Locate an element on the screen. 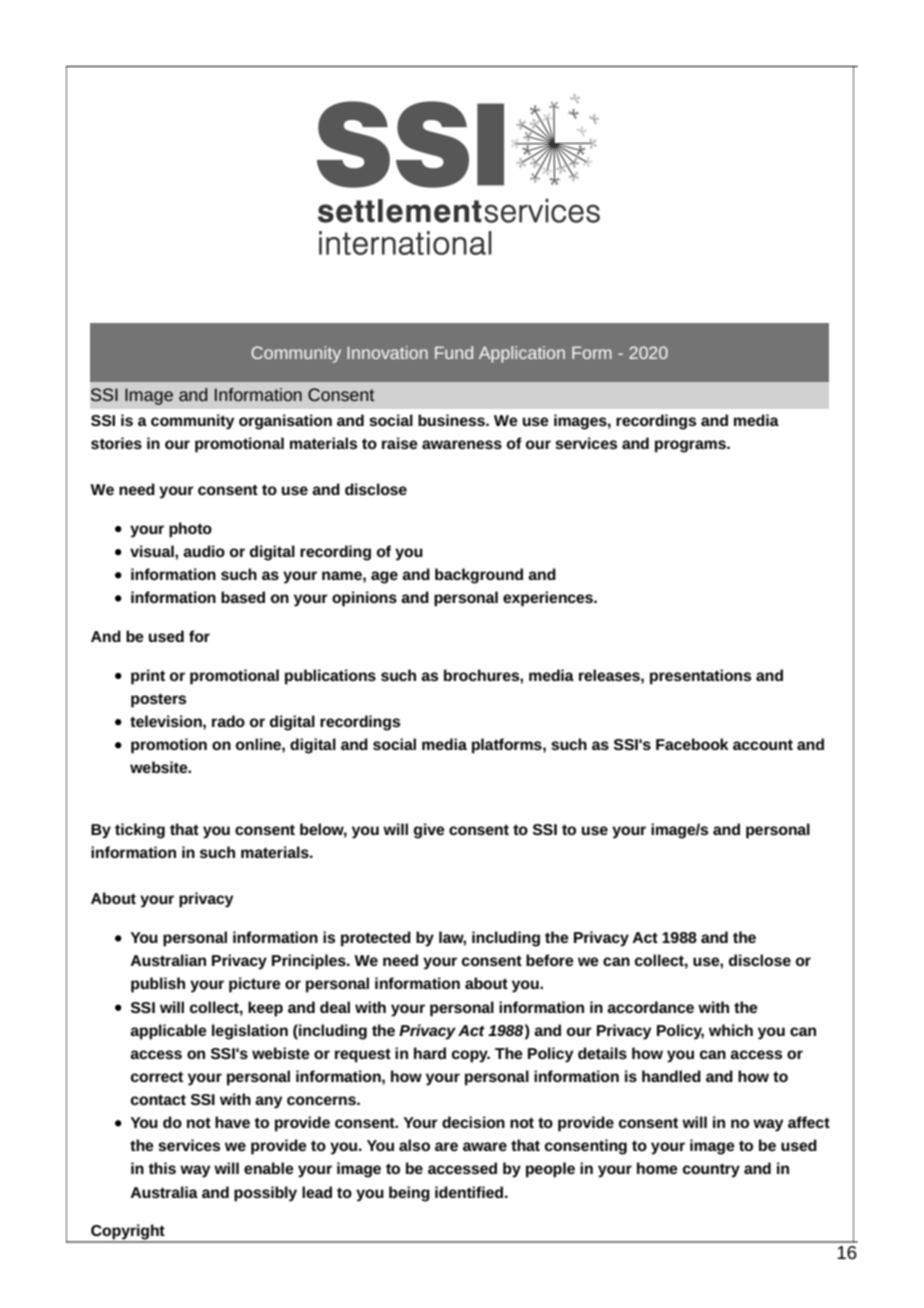 The width and height of the screenshot is (924, 1308). Fund is located at coordinates (454, 352).
